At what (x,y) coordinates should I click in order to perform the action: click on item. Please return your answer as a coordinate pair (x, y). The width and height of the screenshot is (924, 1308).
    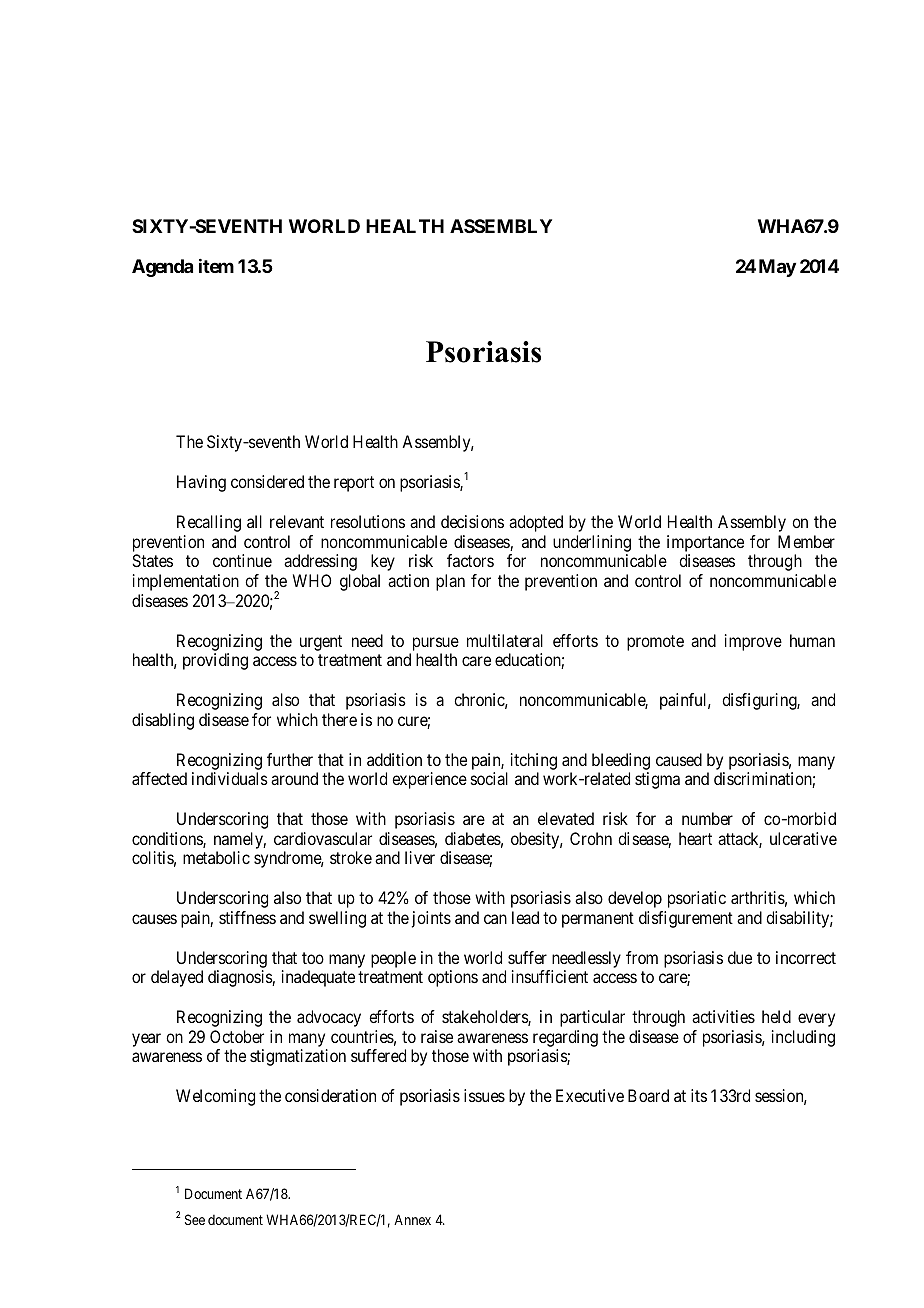
    Looking at the image, I should click on (216, 266).
